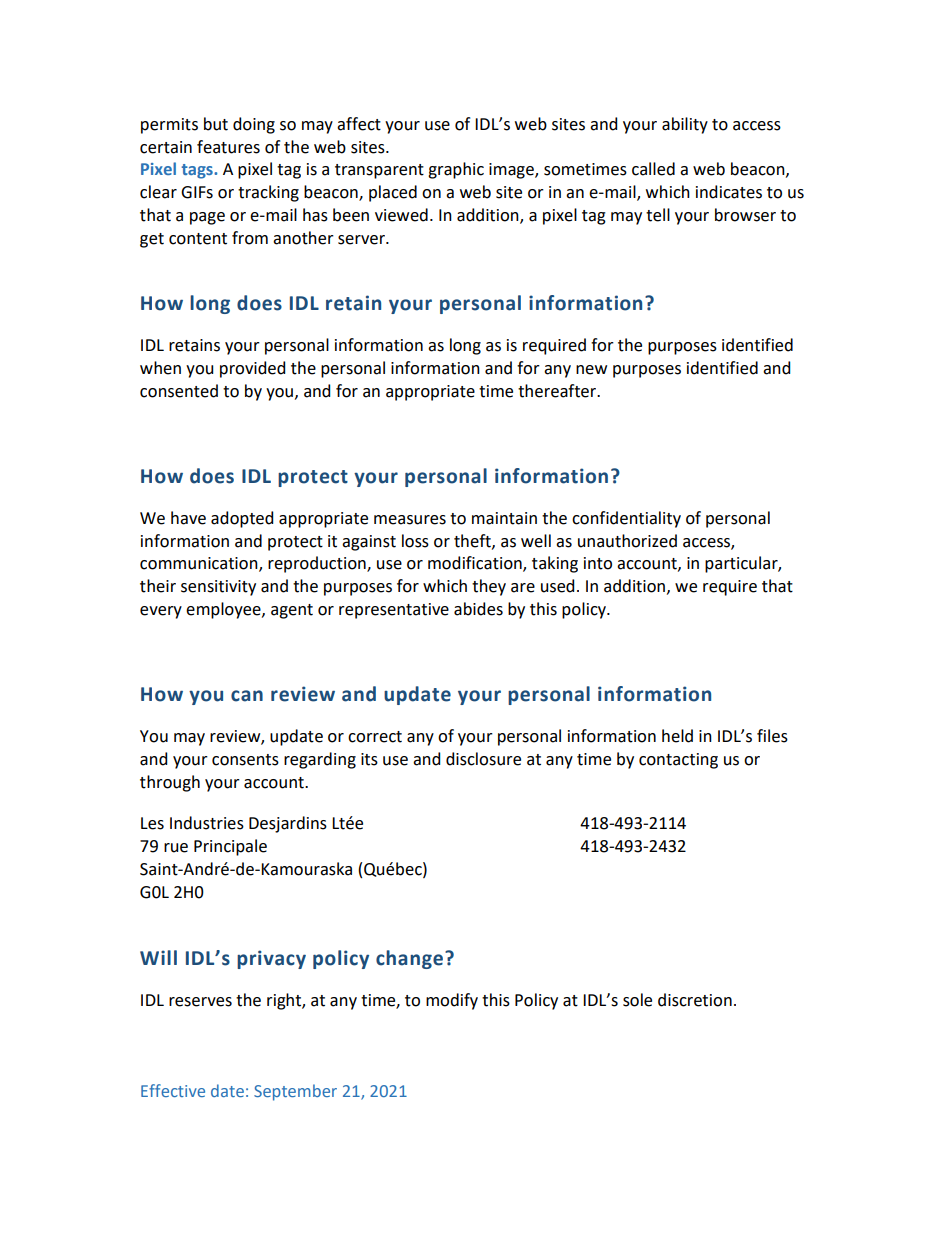 Image resolution: width=952 pixels, height=1233 pixels. What do you see at coordinates (456, 170) in the page?
I see `graphic` at bounding box center [456, 170].
